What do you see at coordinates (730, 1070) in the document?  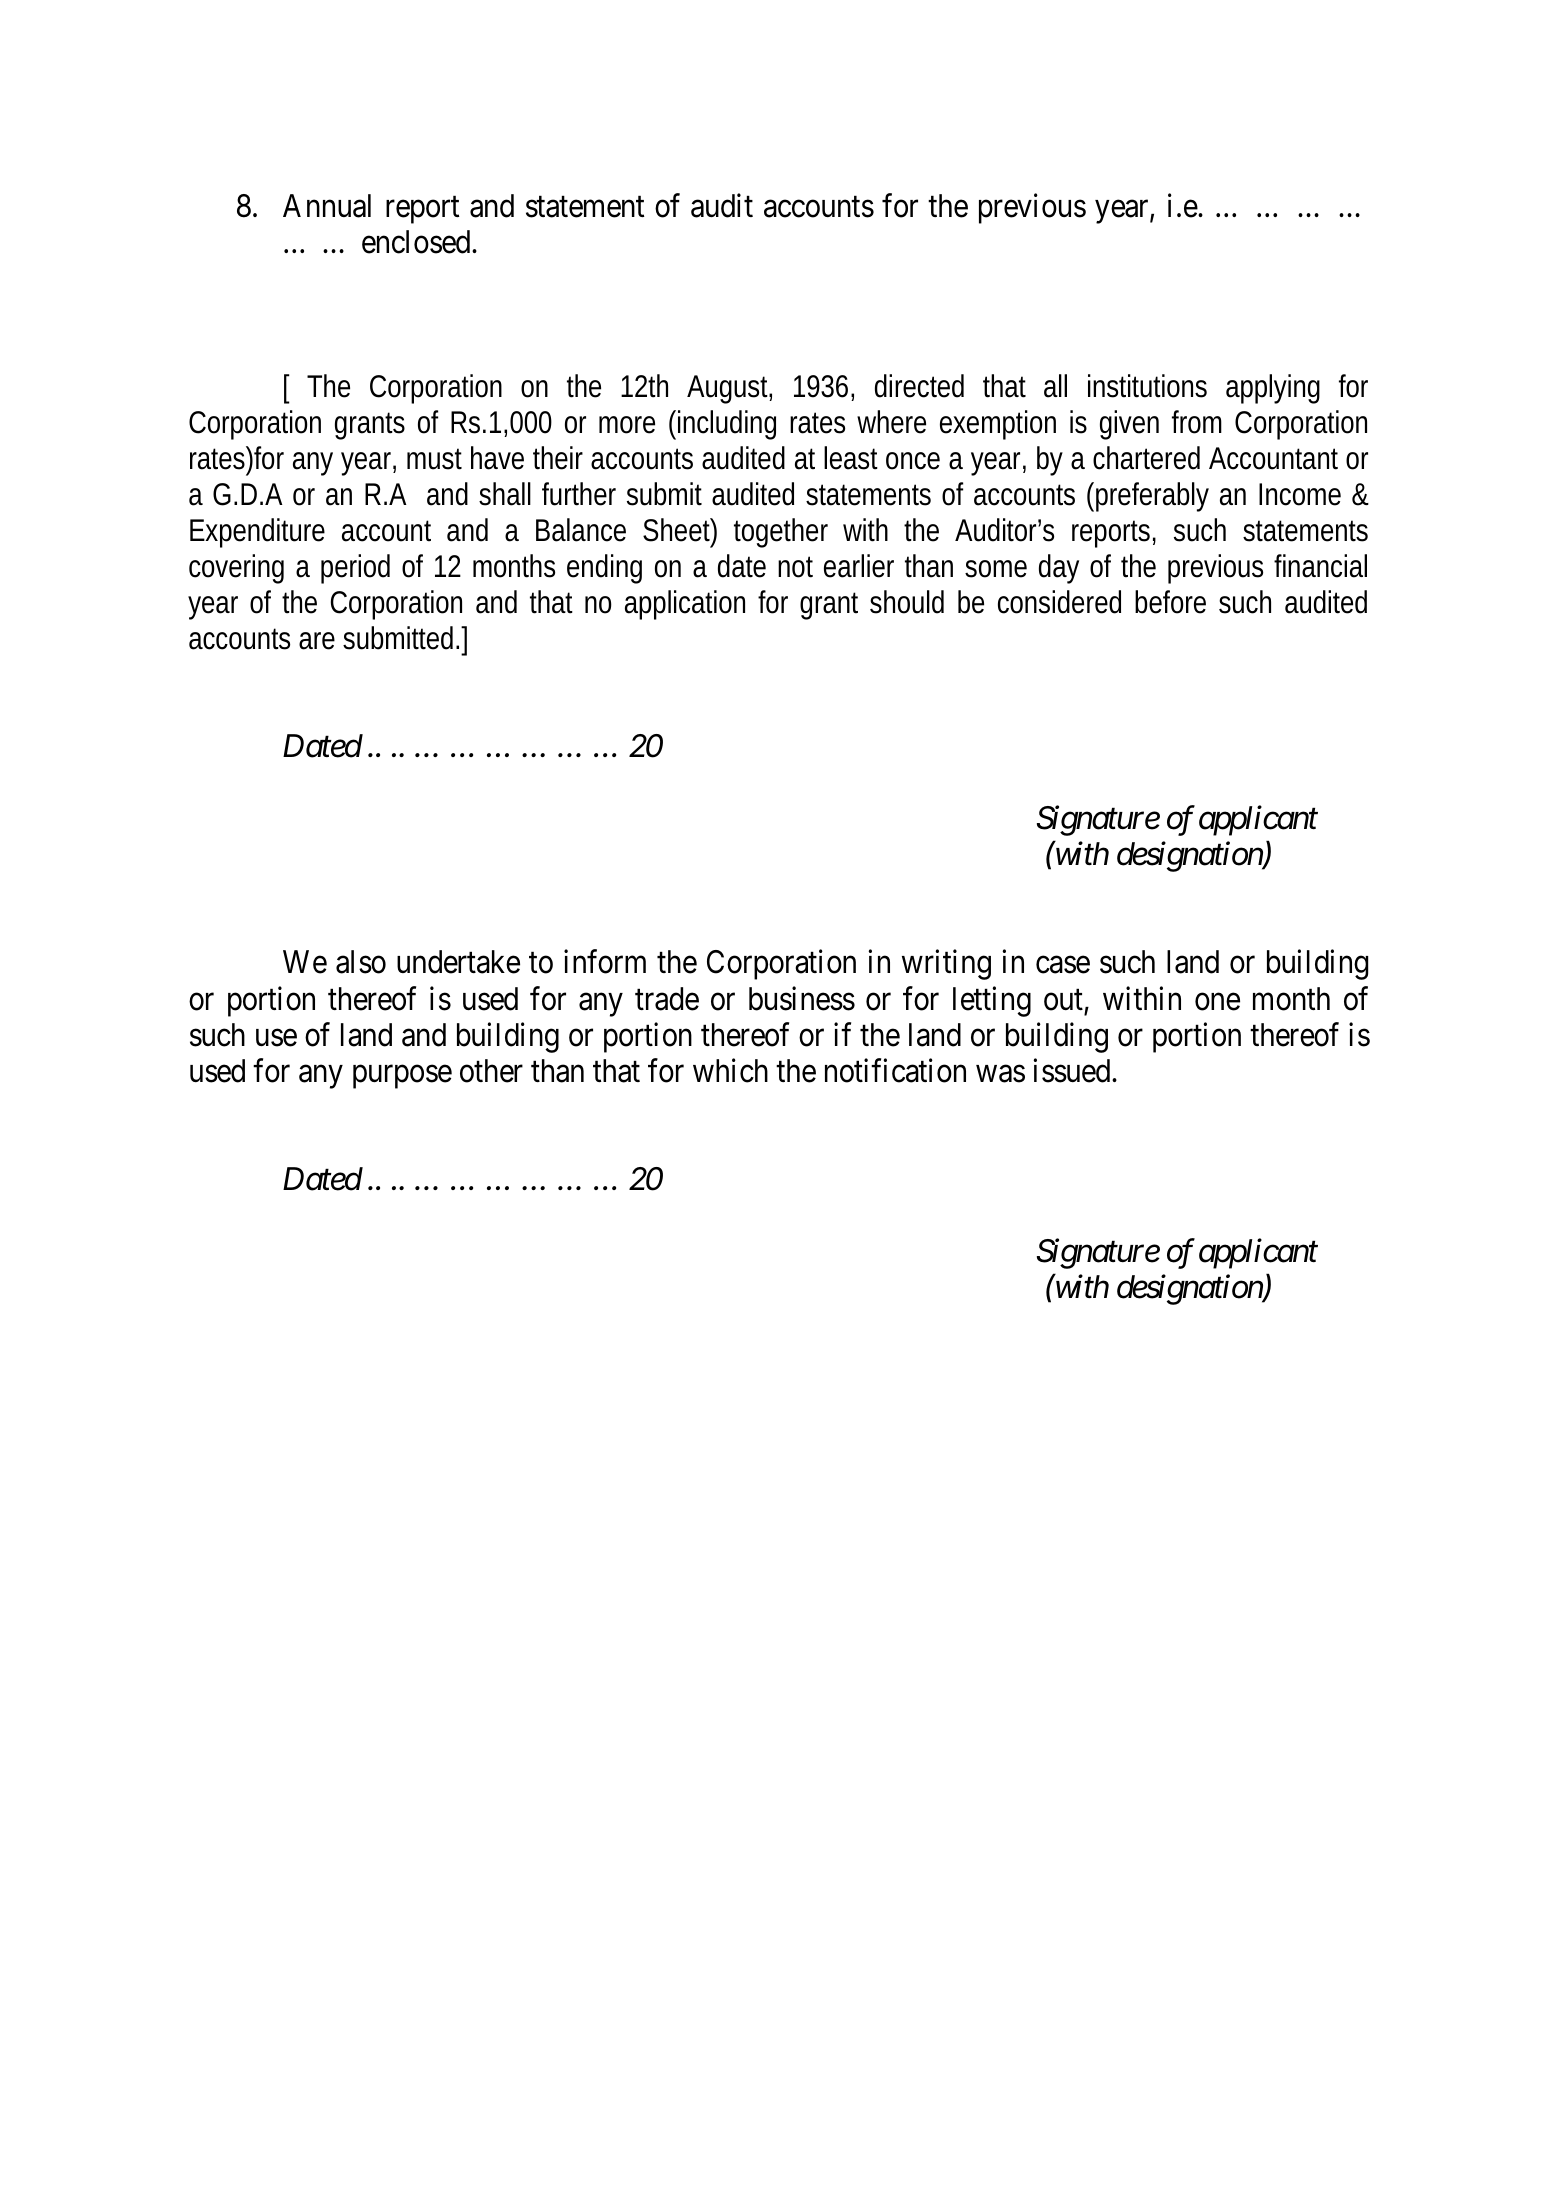 I see `which` at bounding box center [730, 1070].
